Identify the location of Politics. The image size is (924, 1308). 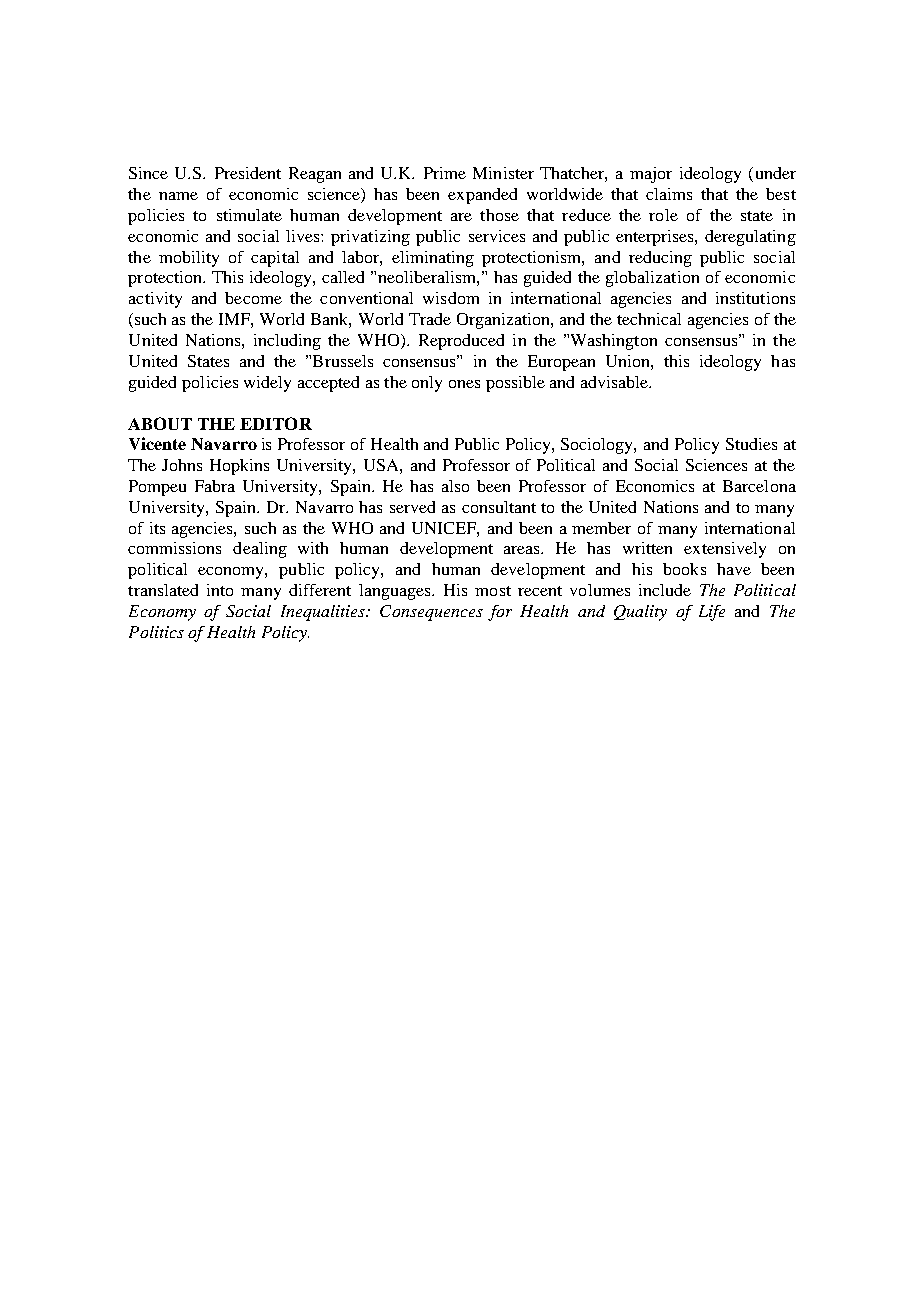
(156, 632).
